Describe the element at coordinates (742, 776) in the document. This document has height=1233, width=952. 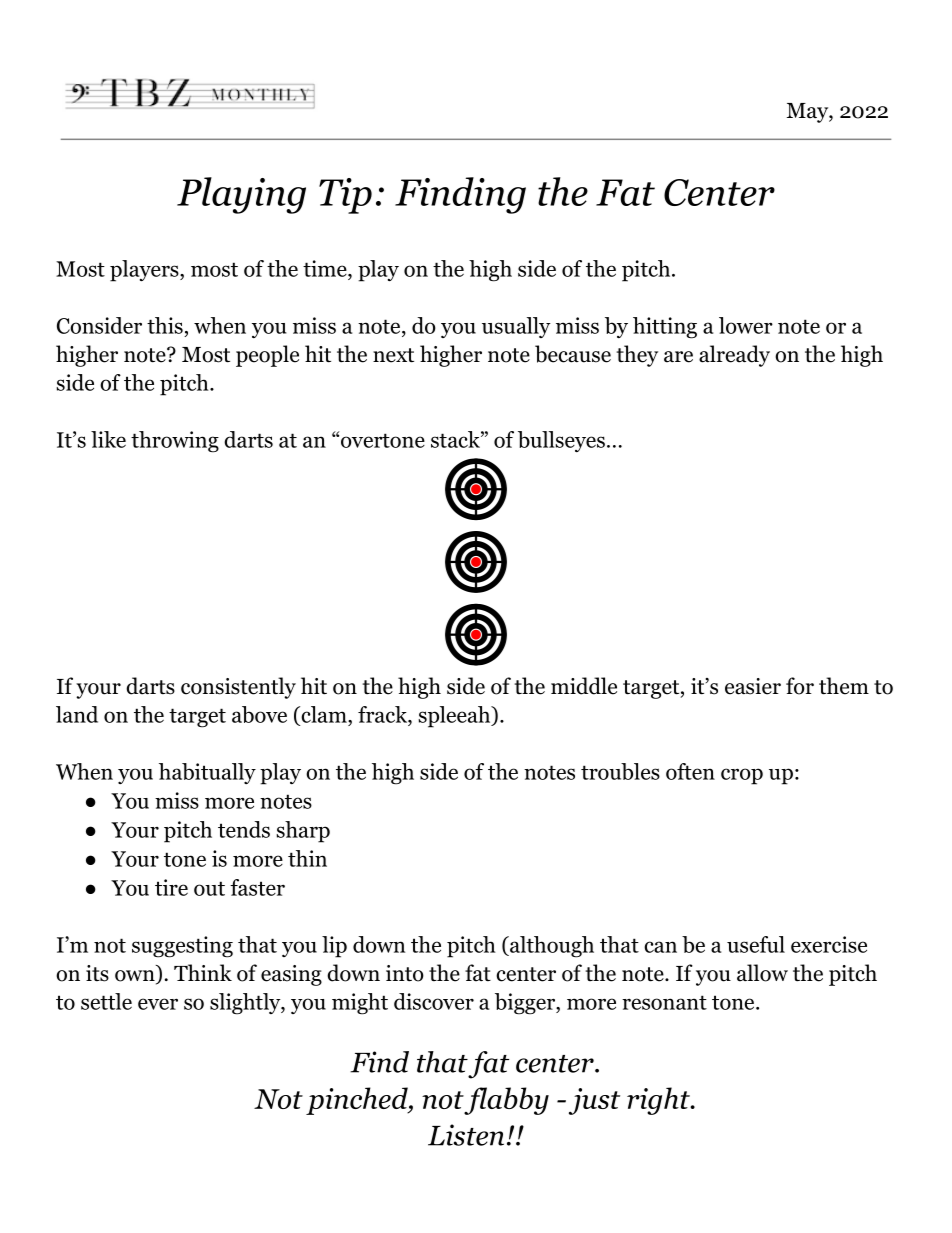
I see `crop` at that location.
